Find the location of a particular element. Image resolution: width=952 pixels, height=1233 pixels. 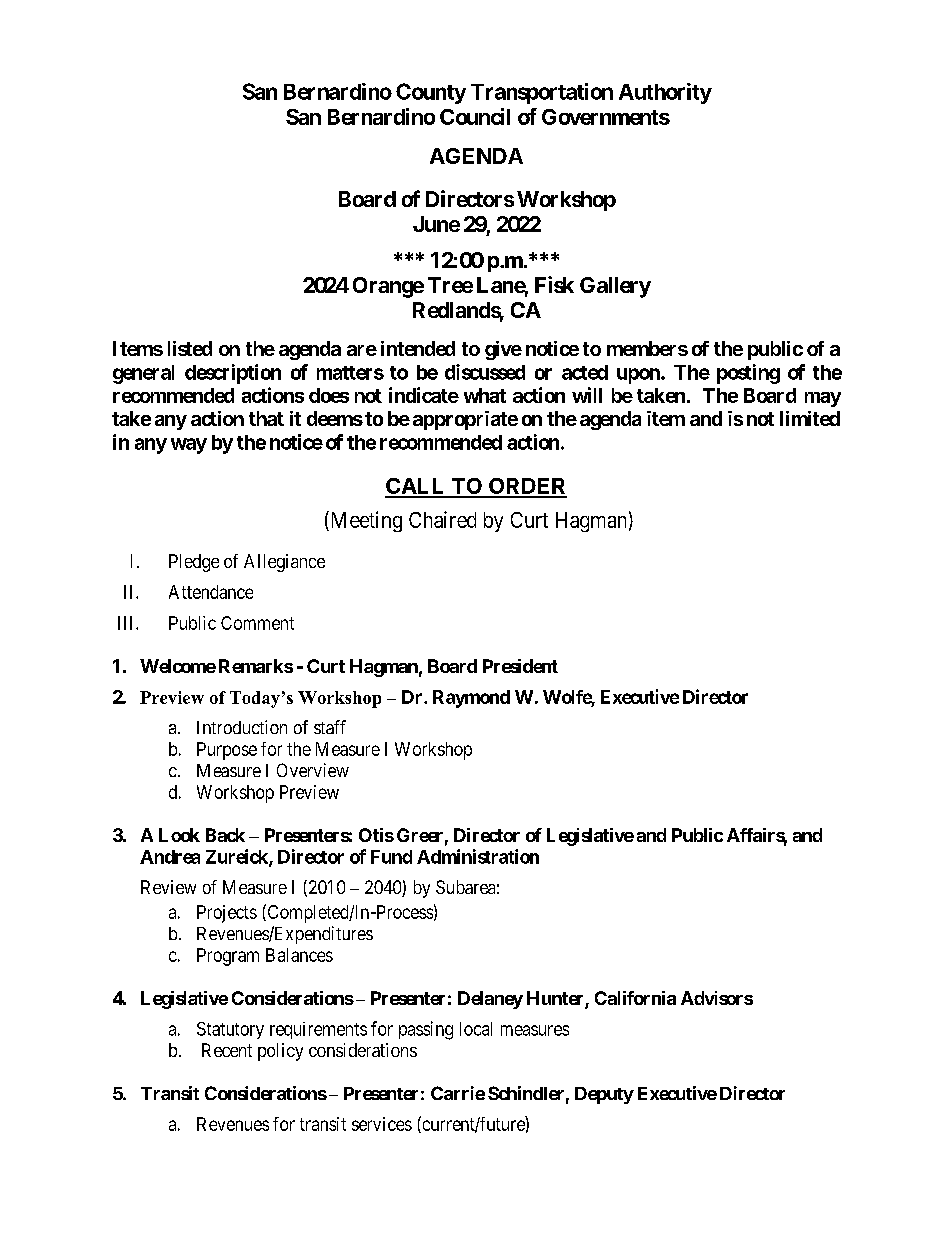

description is located at coordinates (233, 374).
